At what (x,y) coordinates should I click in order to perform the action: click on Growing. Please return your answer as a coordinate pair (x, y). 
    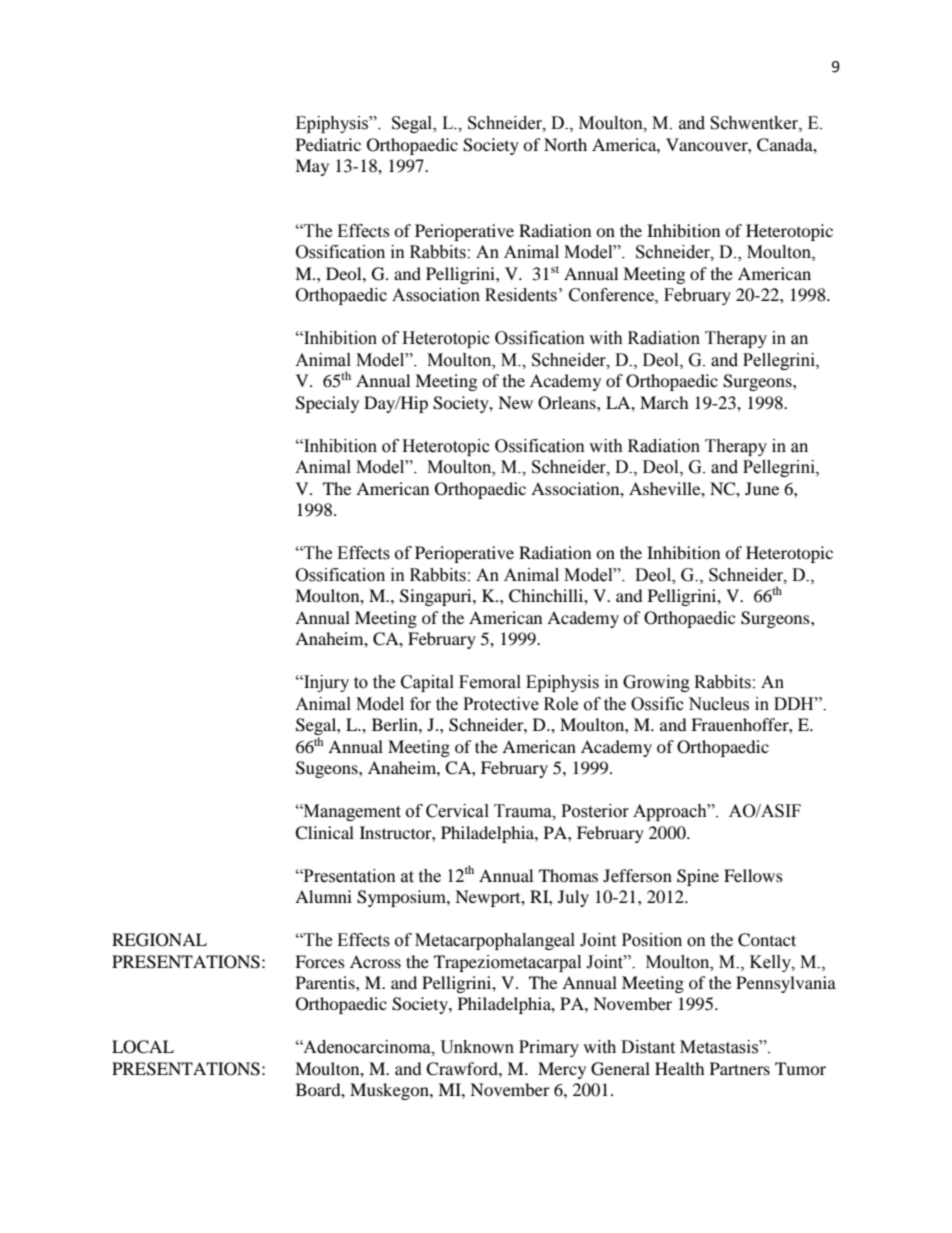
    Looking at the image, I should click on (656, 683).
